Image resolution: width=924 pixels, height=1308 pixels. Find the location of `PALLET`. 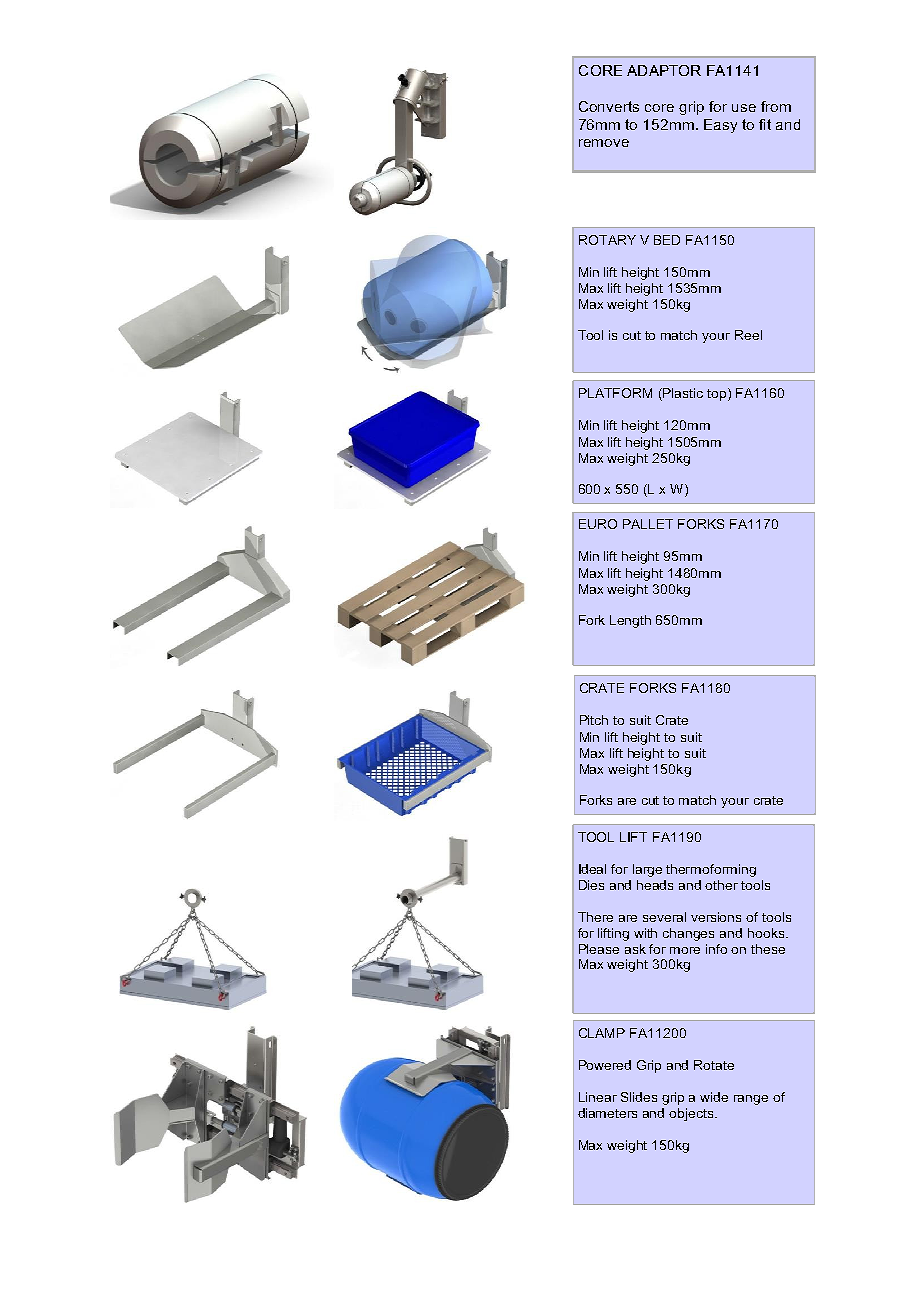

PALLET is located at coordinates (648, 524).
